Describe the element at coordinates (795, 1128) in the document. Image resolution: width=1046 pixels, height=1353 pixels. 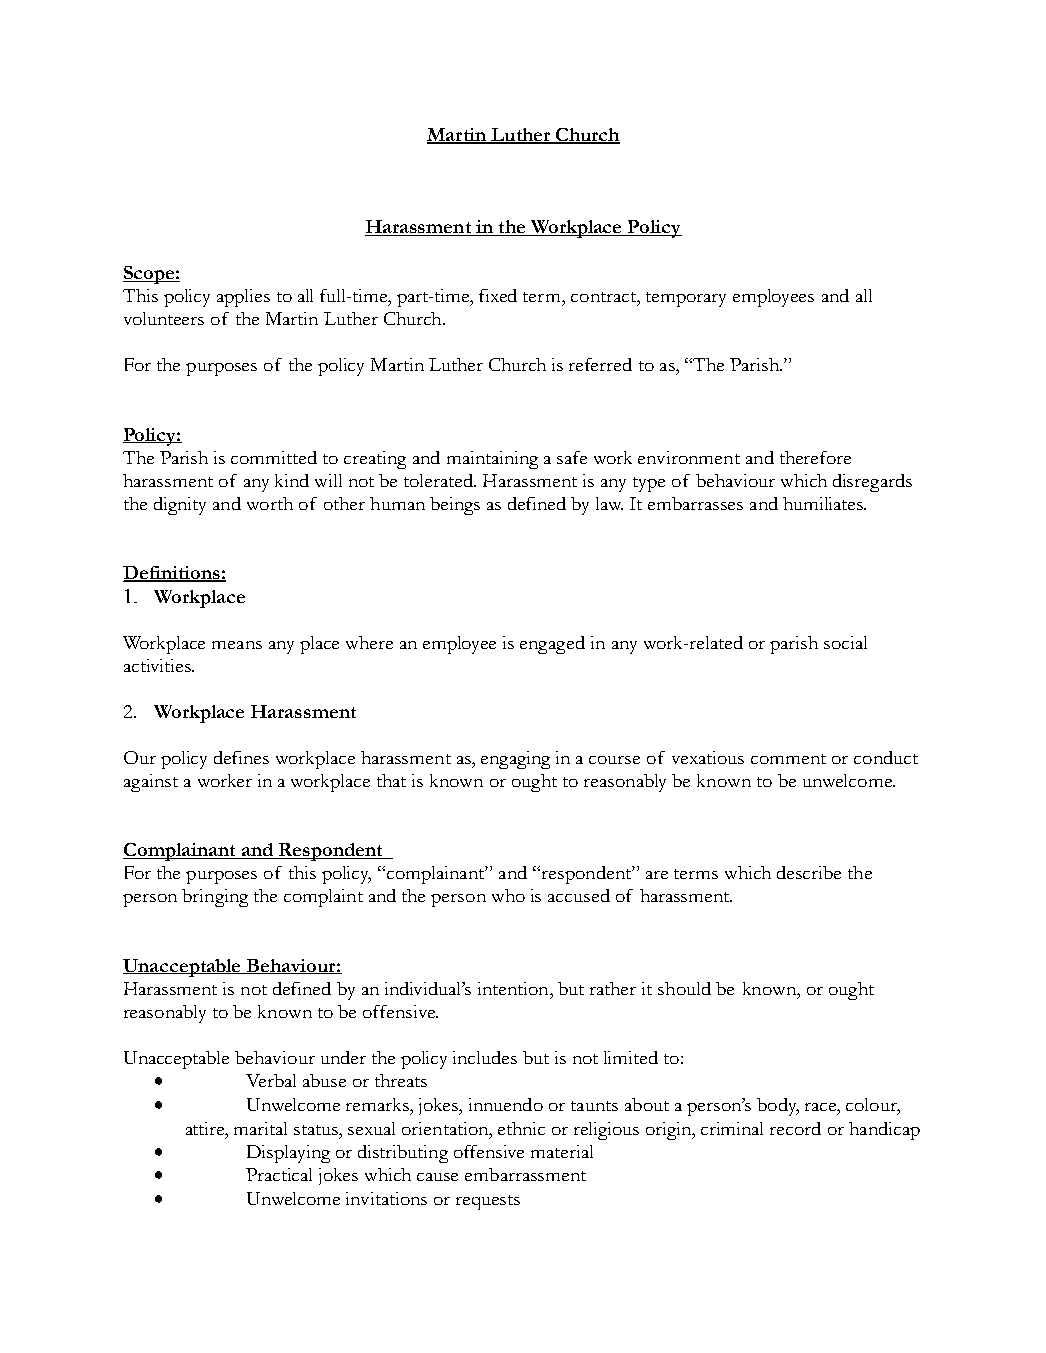
I see `record` at that location.
